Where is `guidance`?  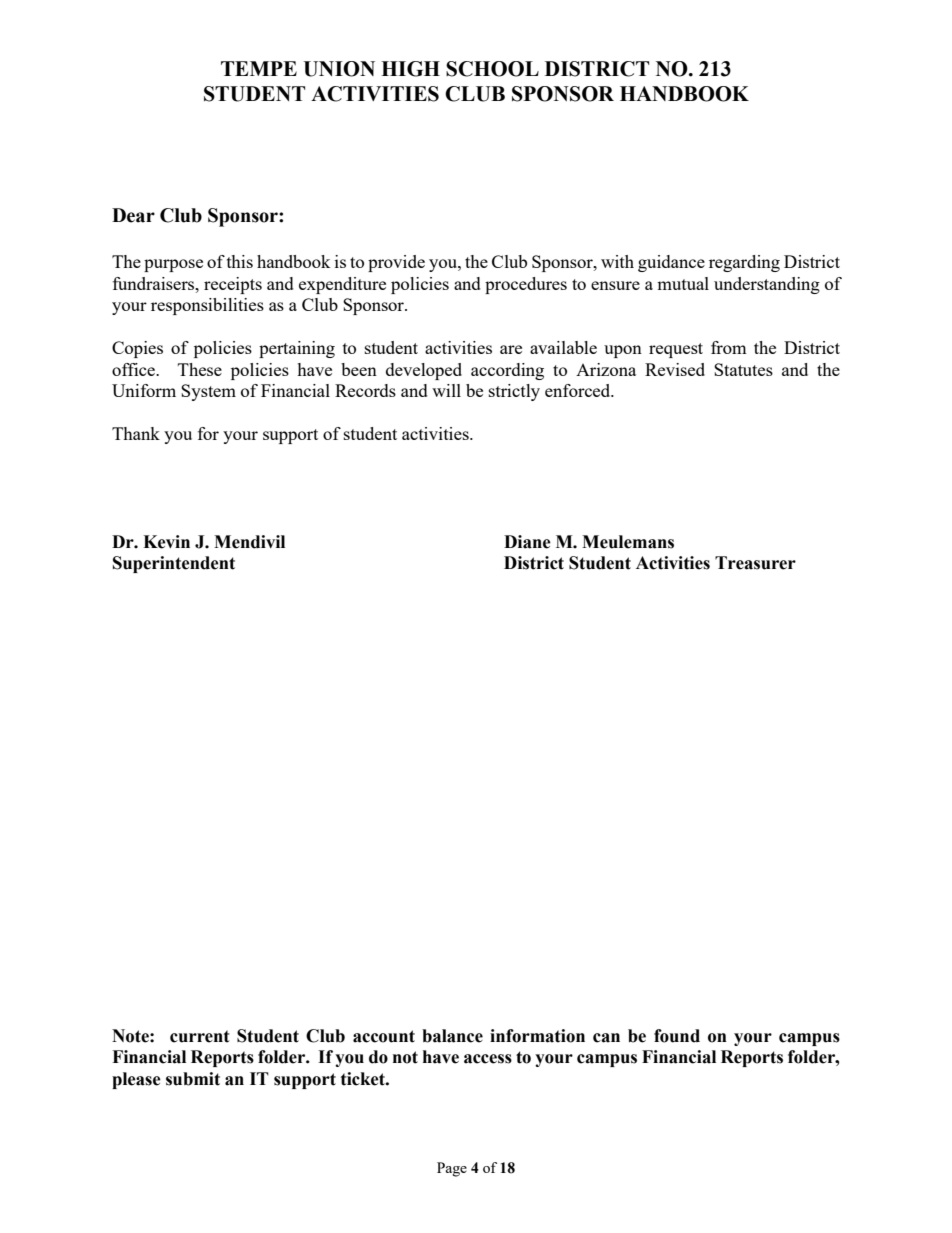
guidance is located at coordinates (671, 263).
